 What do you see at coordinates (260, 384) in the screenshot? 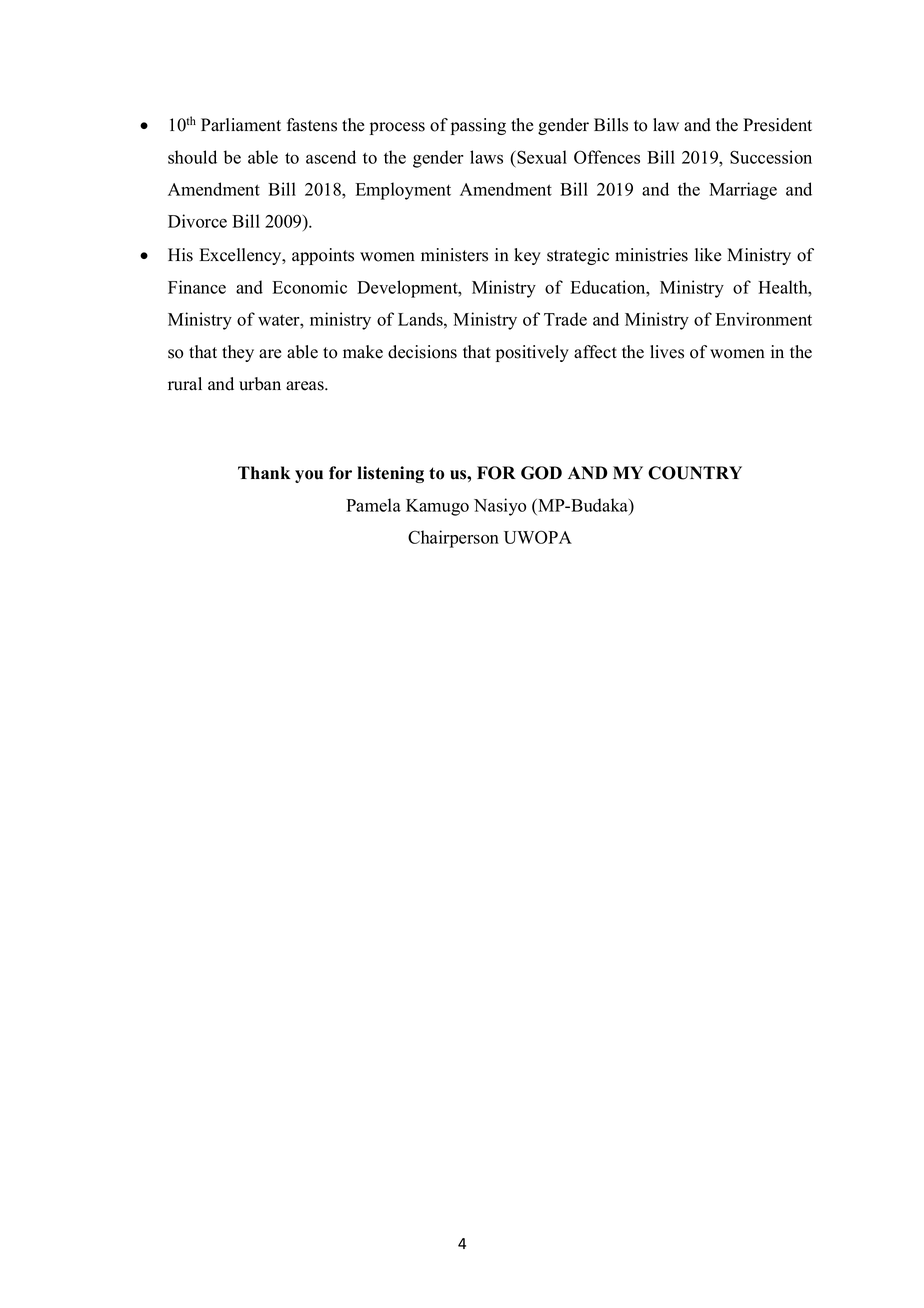
I see `urban` at bounding box center [260, 384].
